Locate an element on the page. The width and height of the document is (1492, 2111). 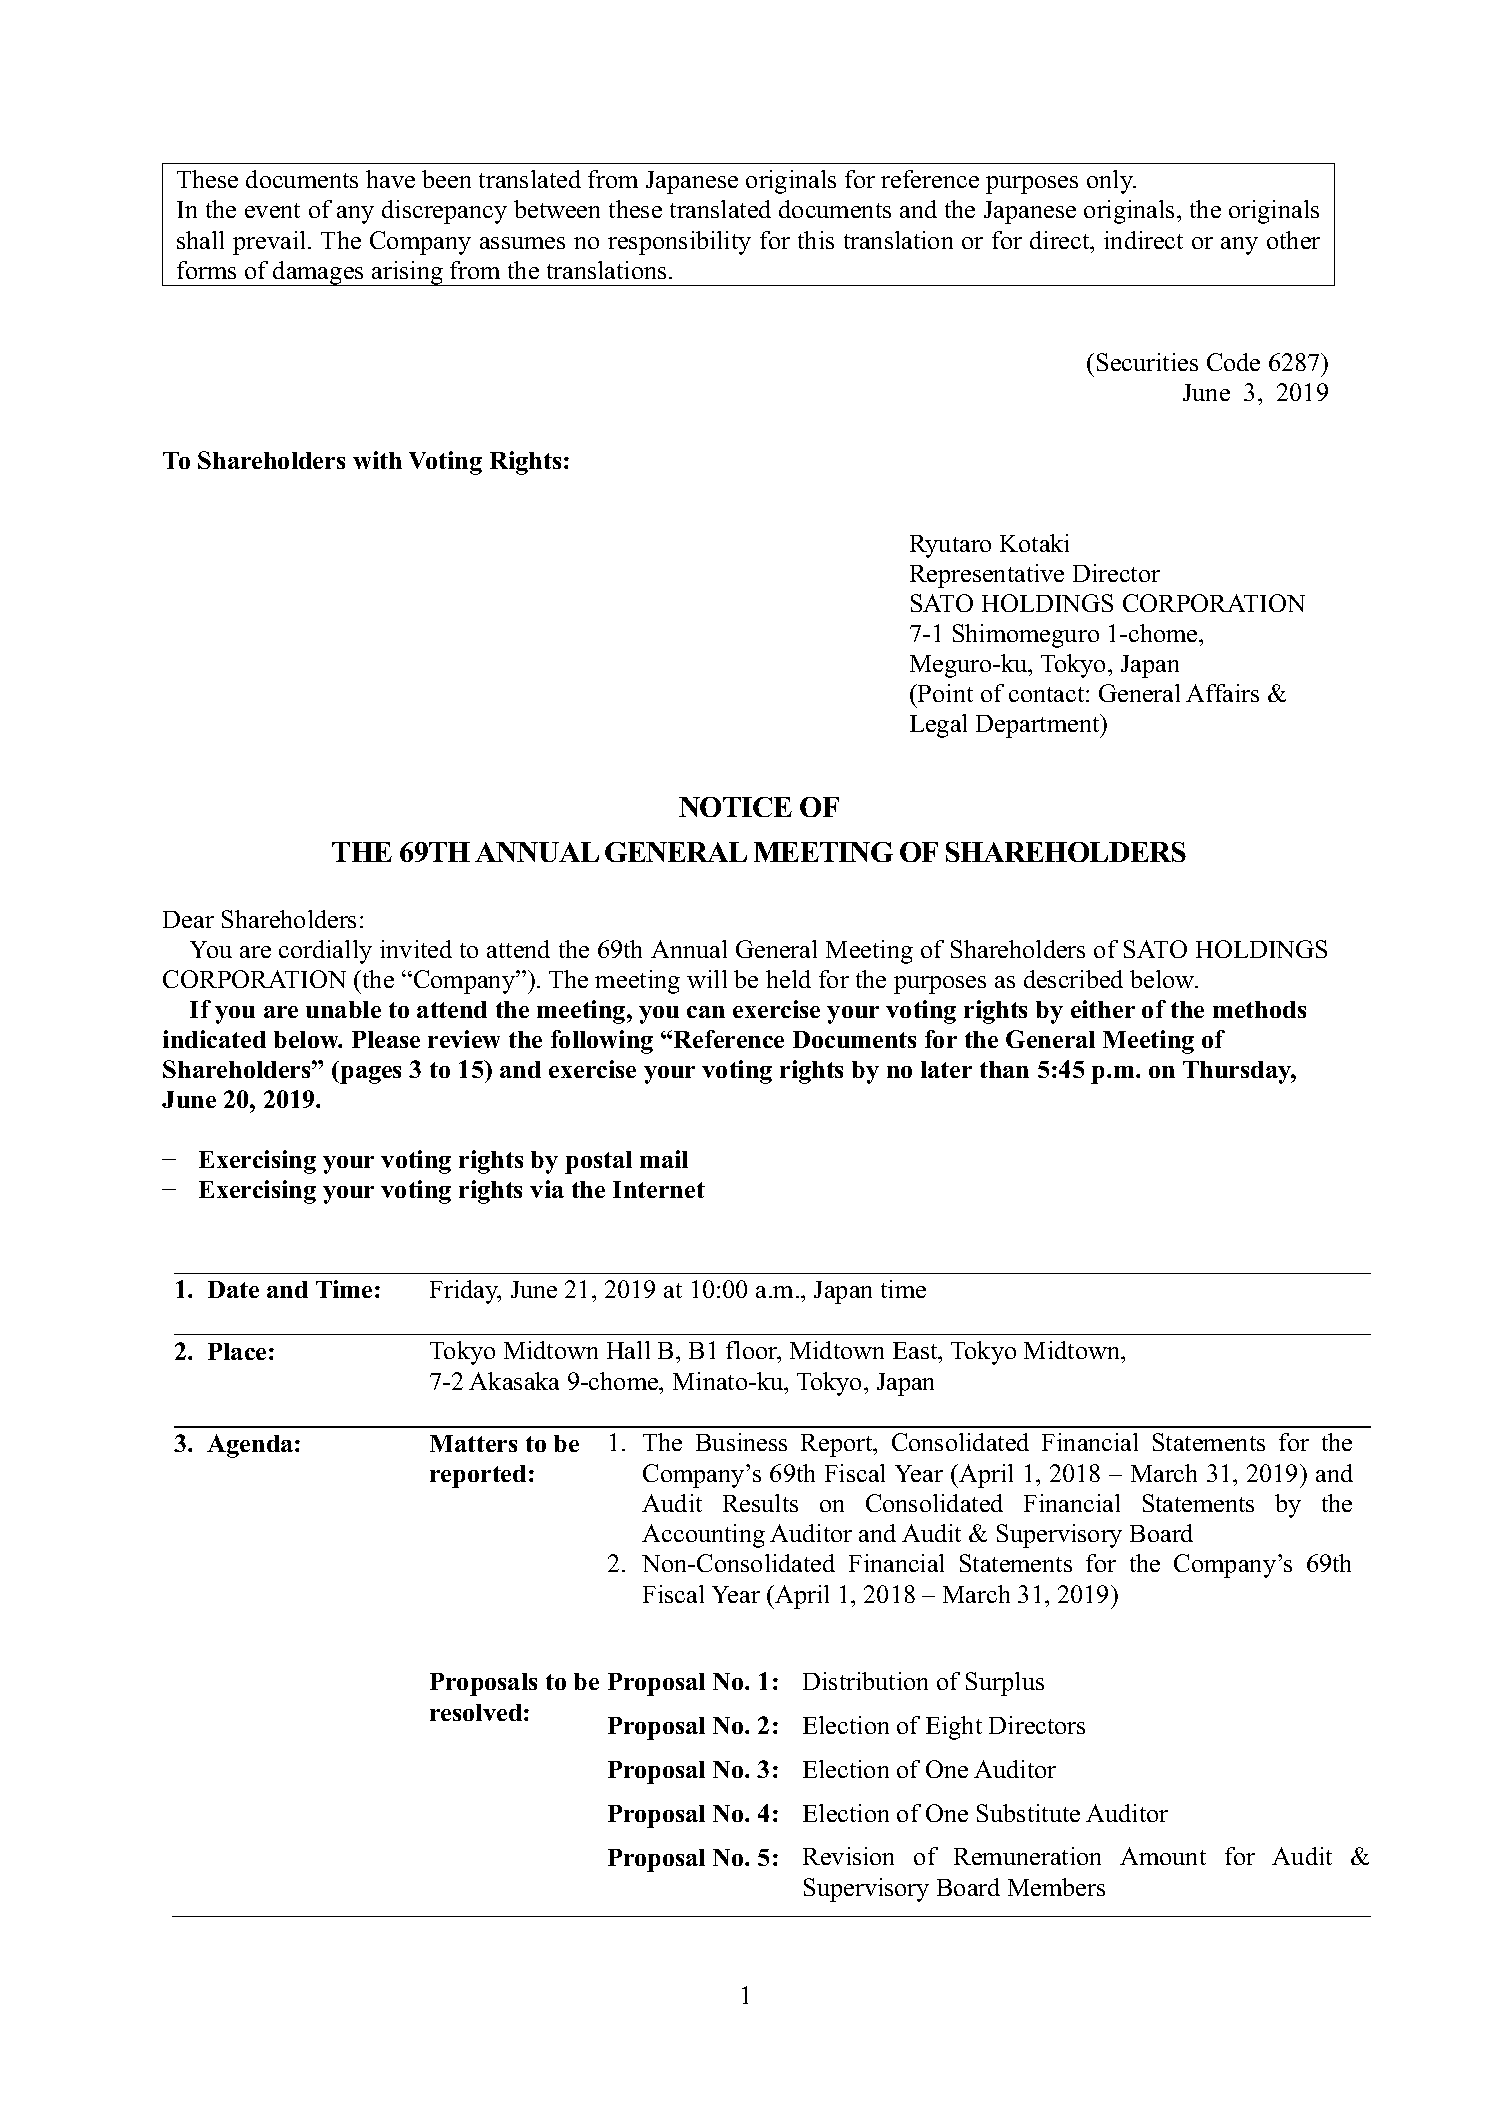
prevail is located at coordinates (271, 243).
